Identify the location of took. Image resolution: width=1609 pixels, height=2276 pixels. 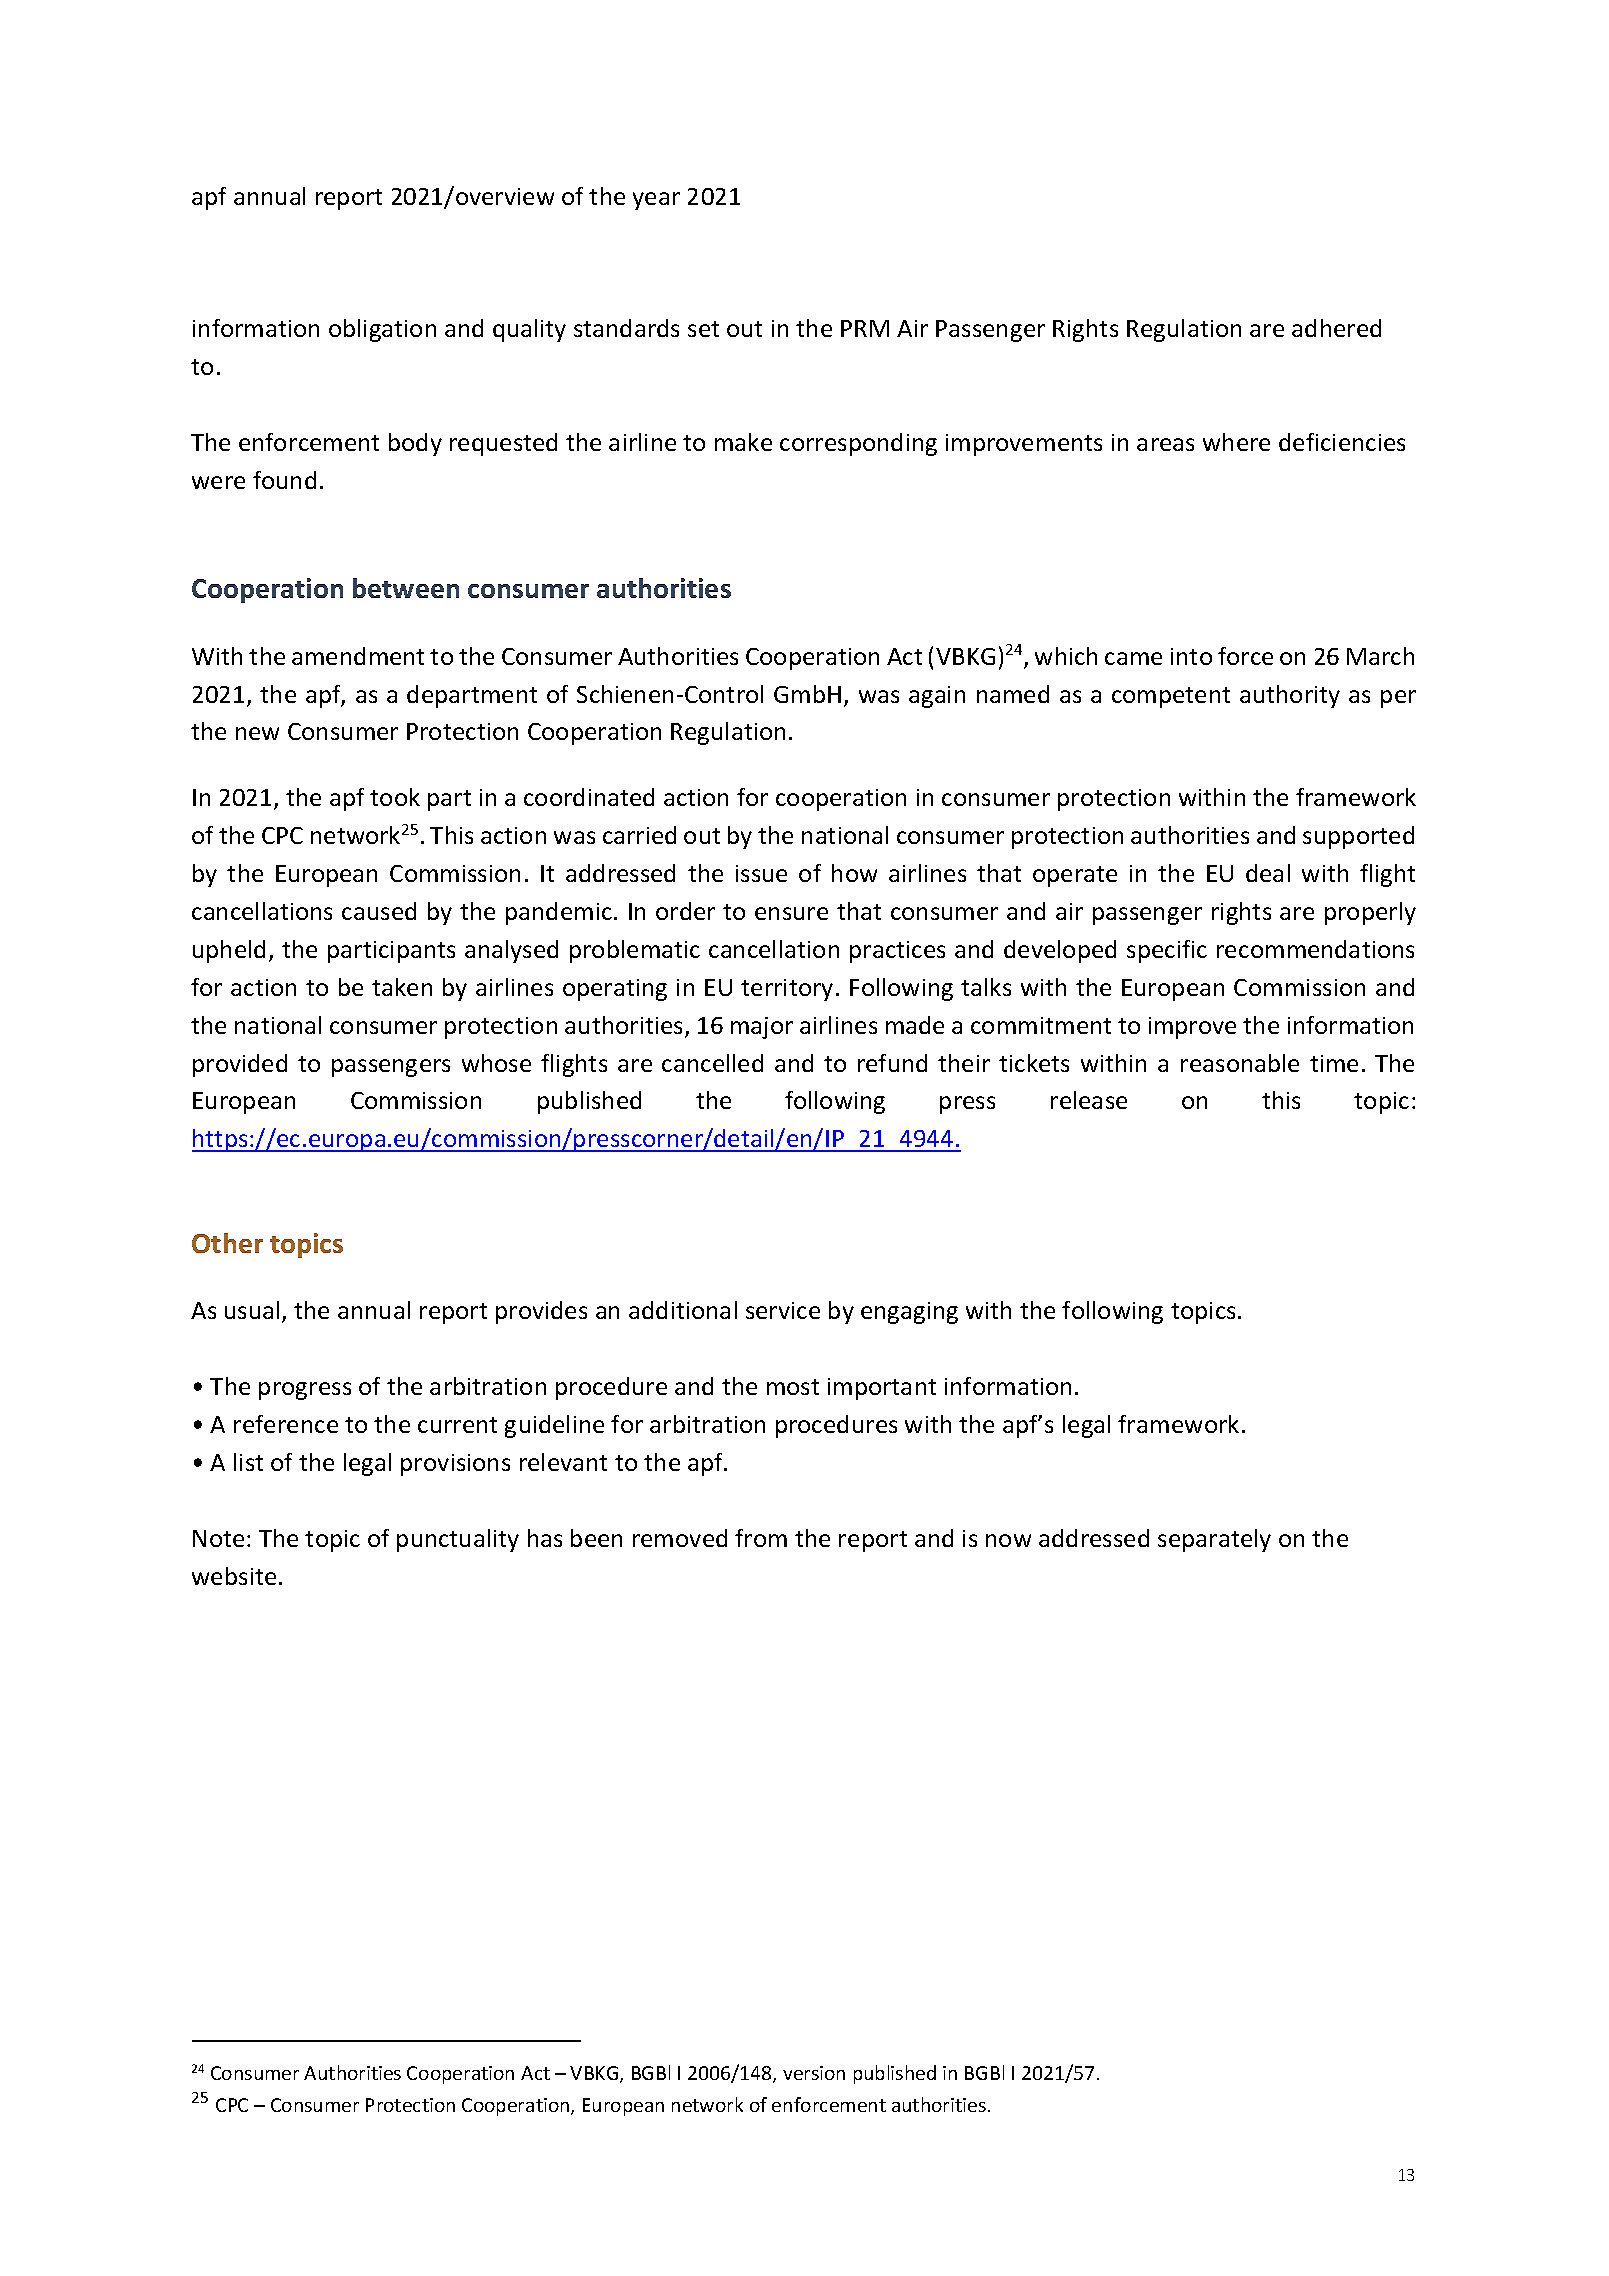
(395, 797).
